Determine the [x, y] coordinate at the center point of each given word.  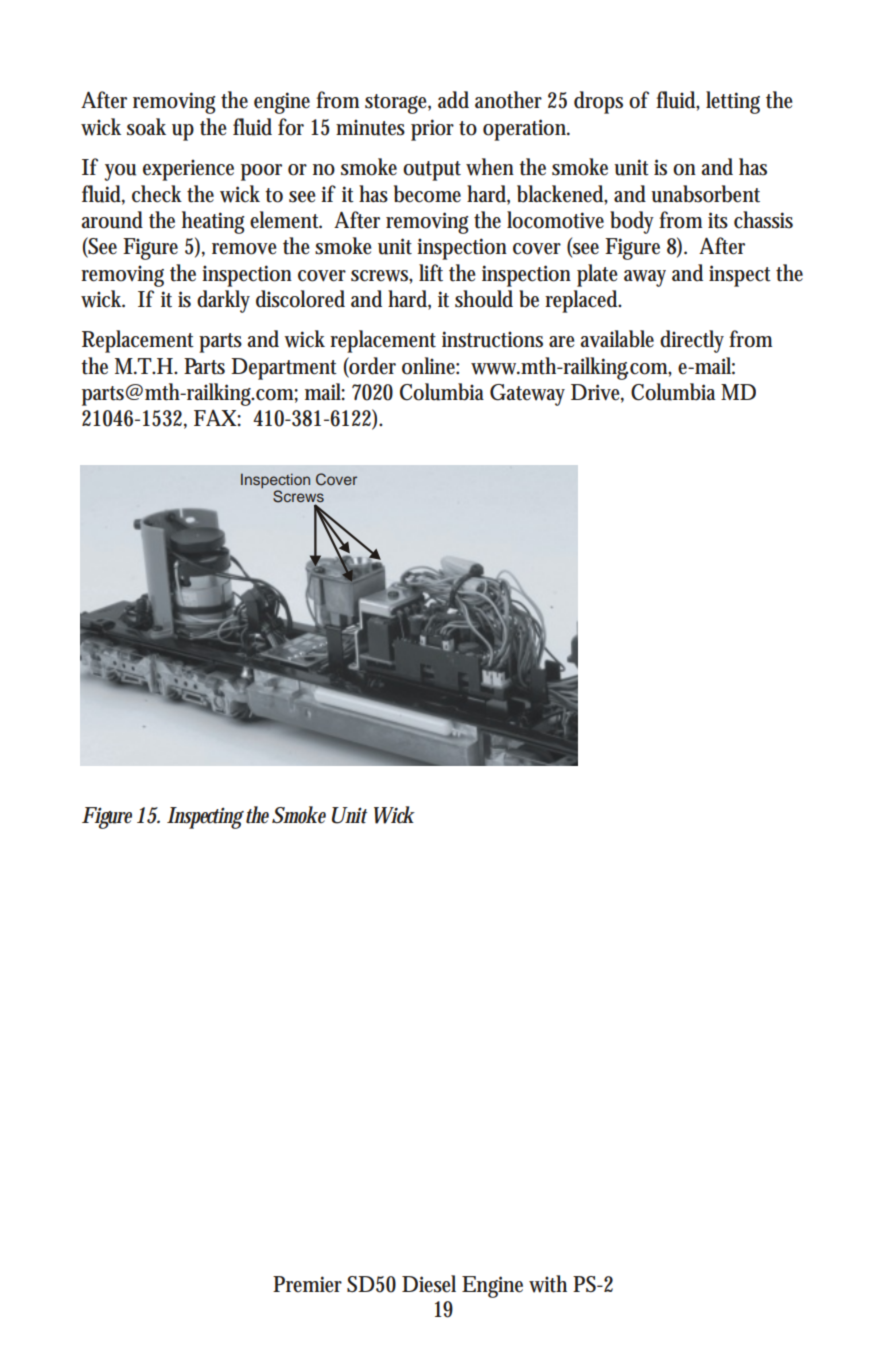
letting [733, 102]
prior [432, 130]
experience [188, 170]
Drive [597, 393]
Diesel [429, 1284]
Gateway [527, 395]
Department [284, 369]
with [548, 1284]
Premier [307, 1284]
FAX [217, 418]
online [430, 366]
